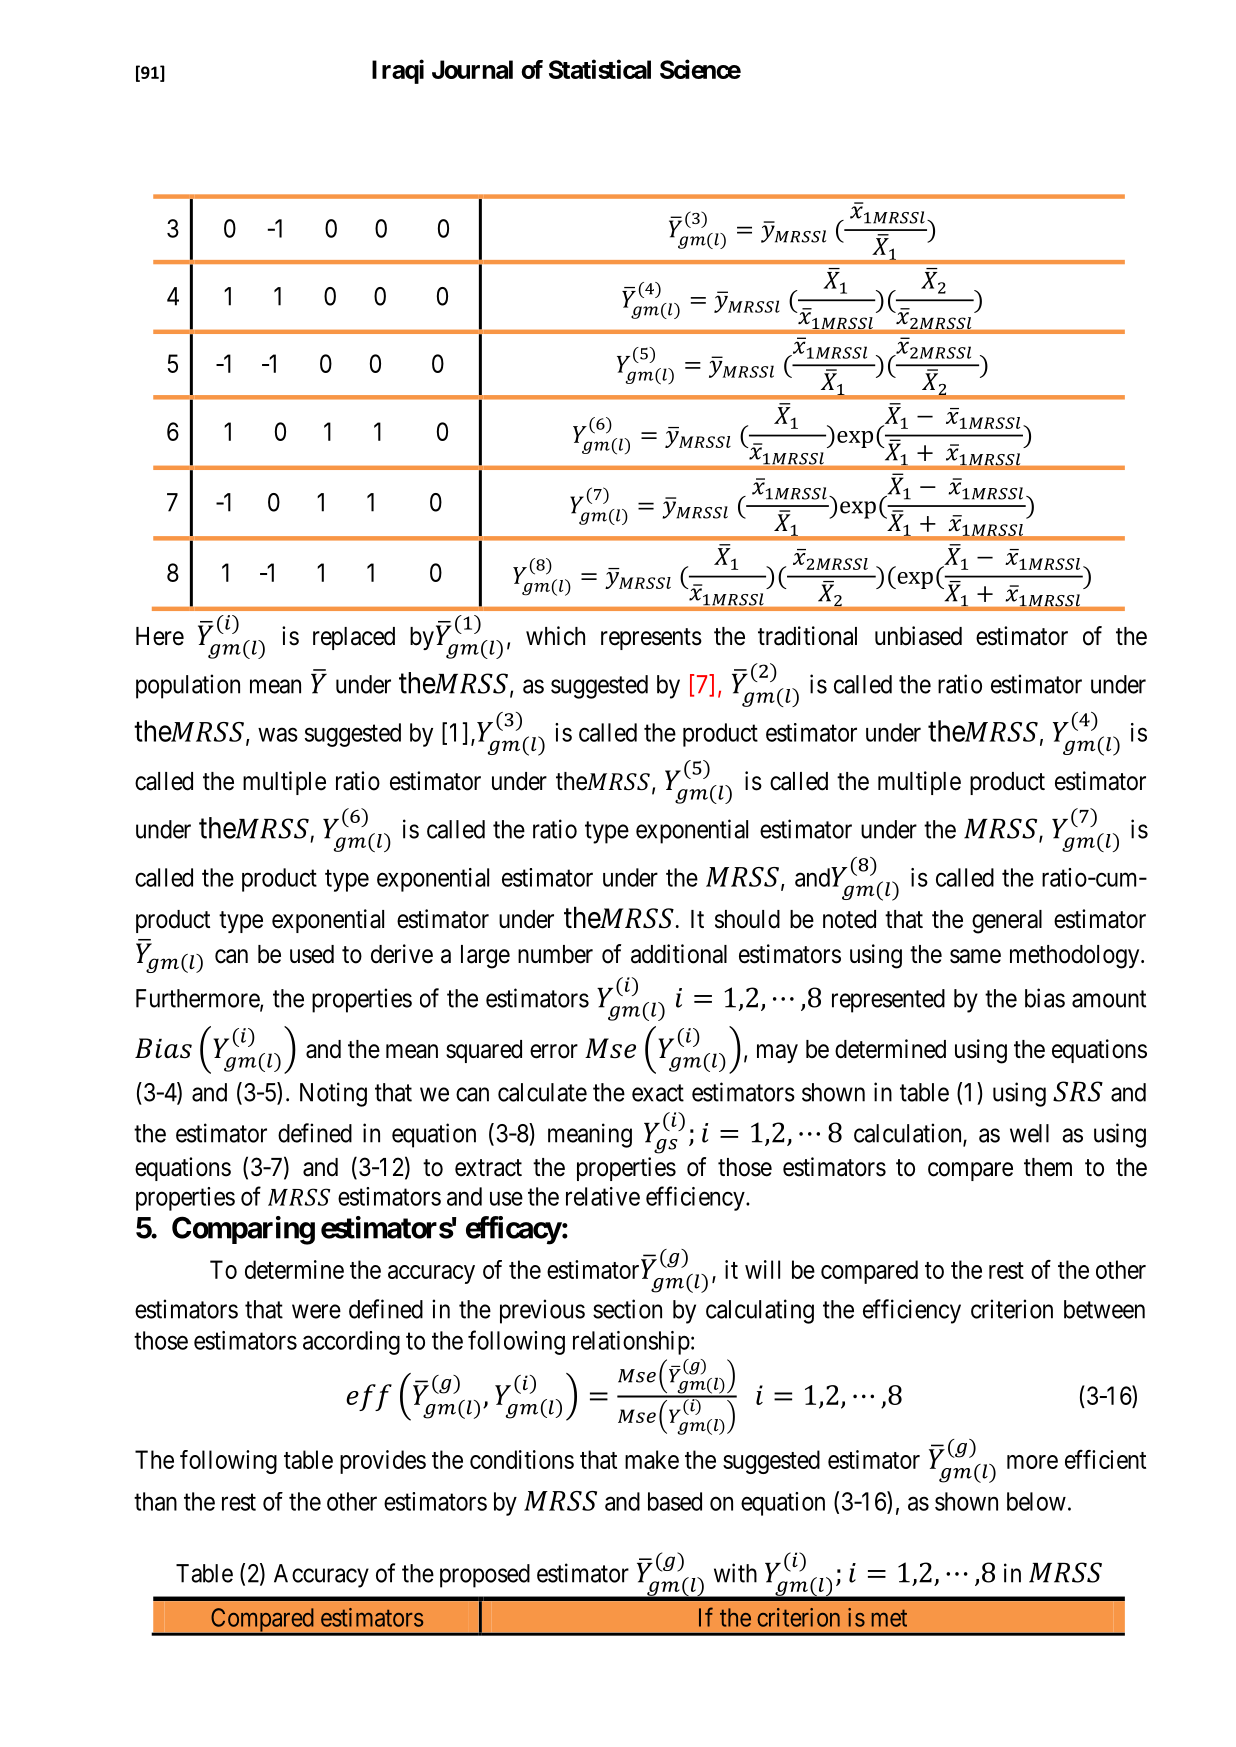  Describe the element at coordinates (600, 69) in the page. I see `Statistical` at that location.
